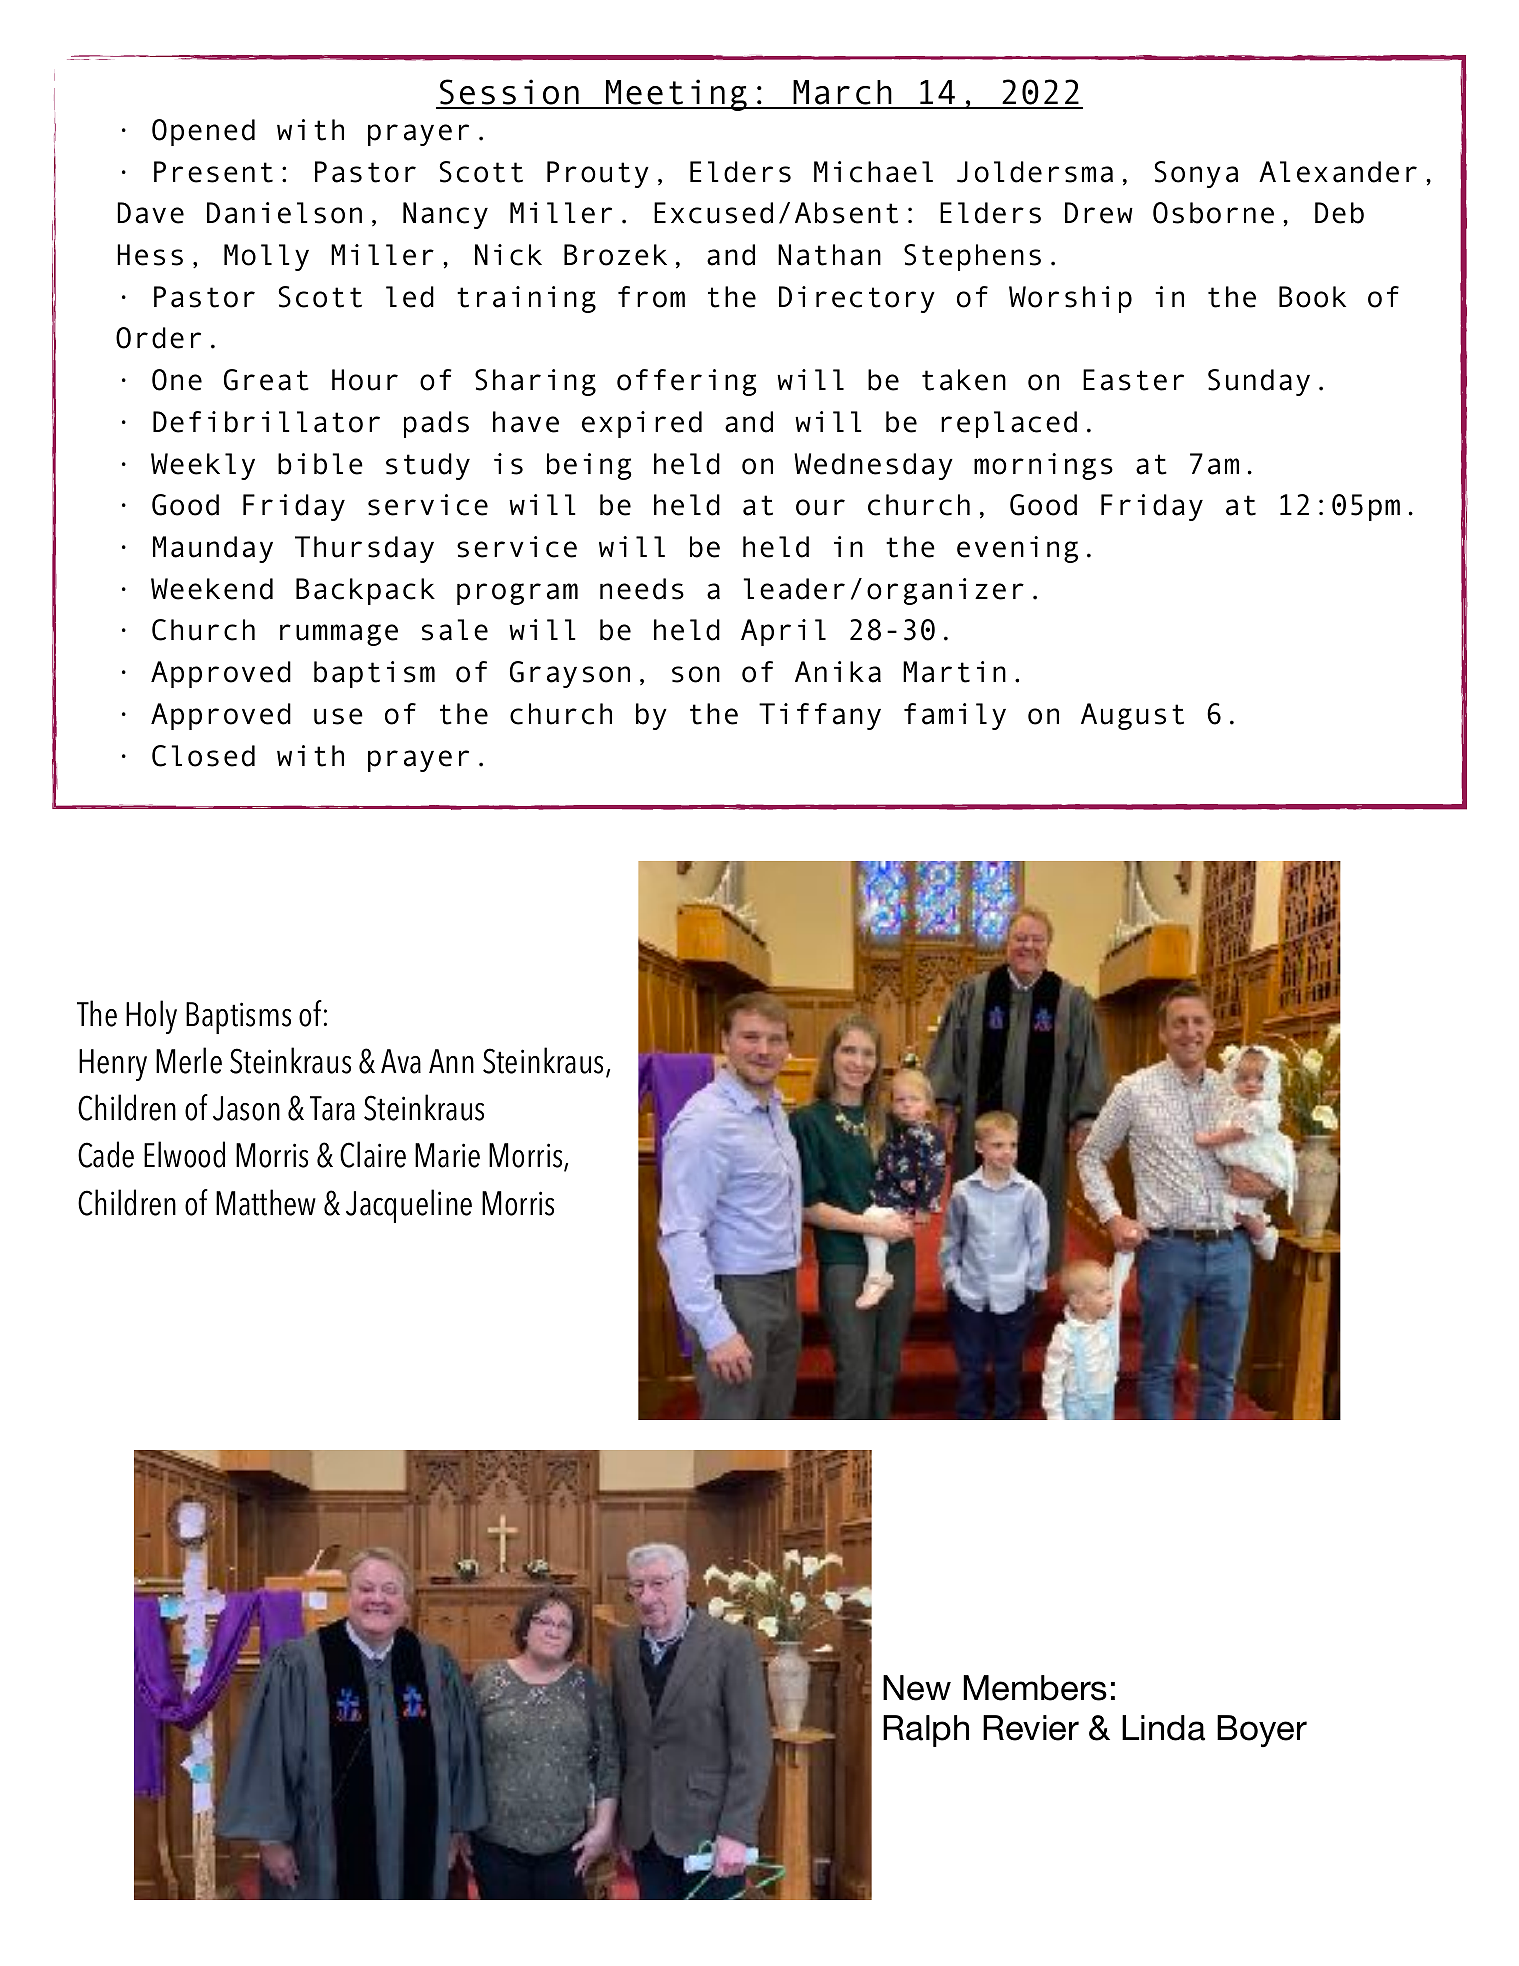 Image resolution: width=1519 pixels, height=1966 pixels. Describe the element at coordinates (266, 1202) in the page. I see `Matthew` at that location.
